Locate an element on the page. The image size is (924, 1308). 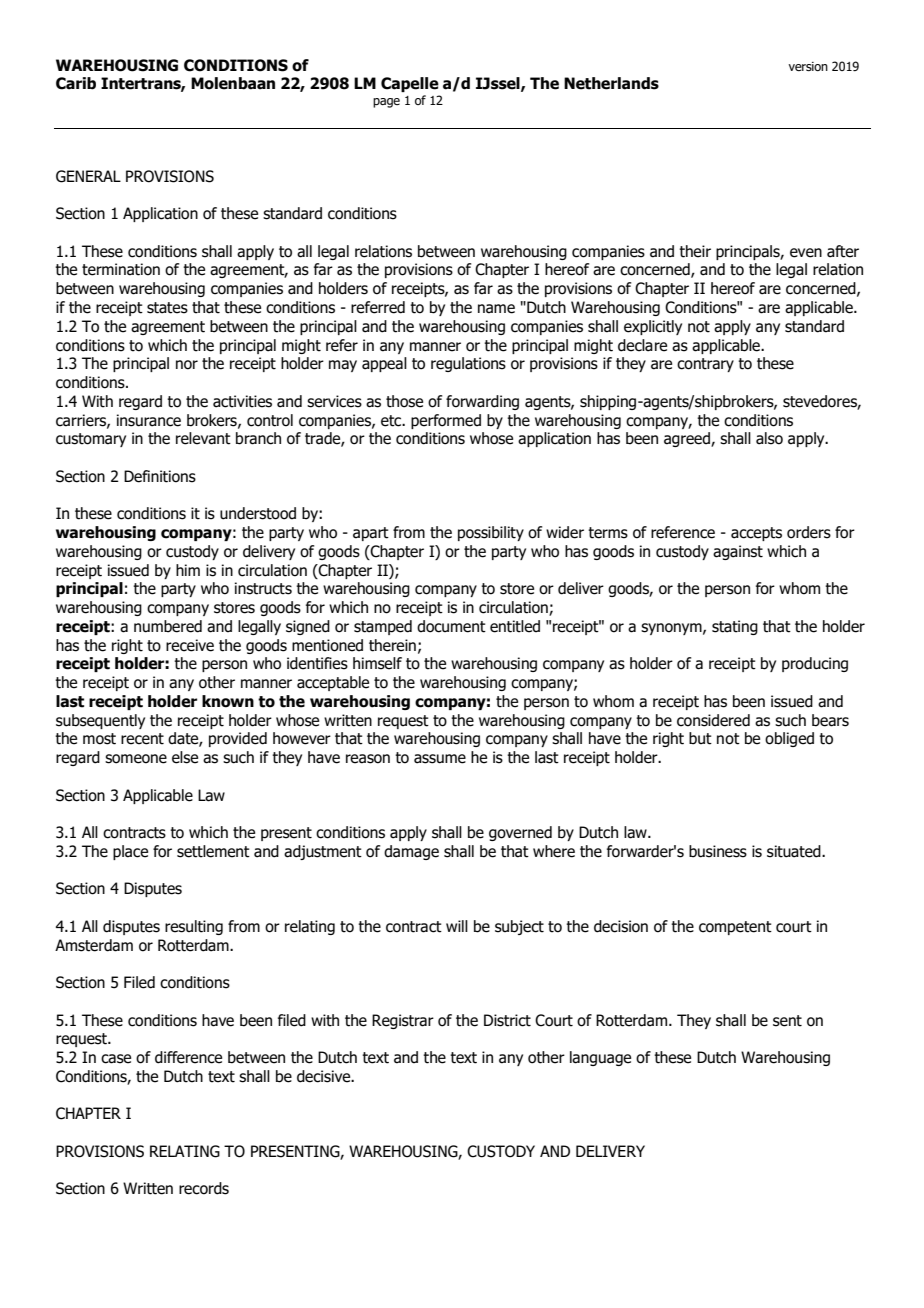
competent is located at coordinates (735, 928).
